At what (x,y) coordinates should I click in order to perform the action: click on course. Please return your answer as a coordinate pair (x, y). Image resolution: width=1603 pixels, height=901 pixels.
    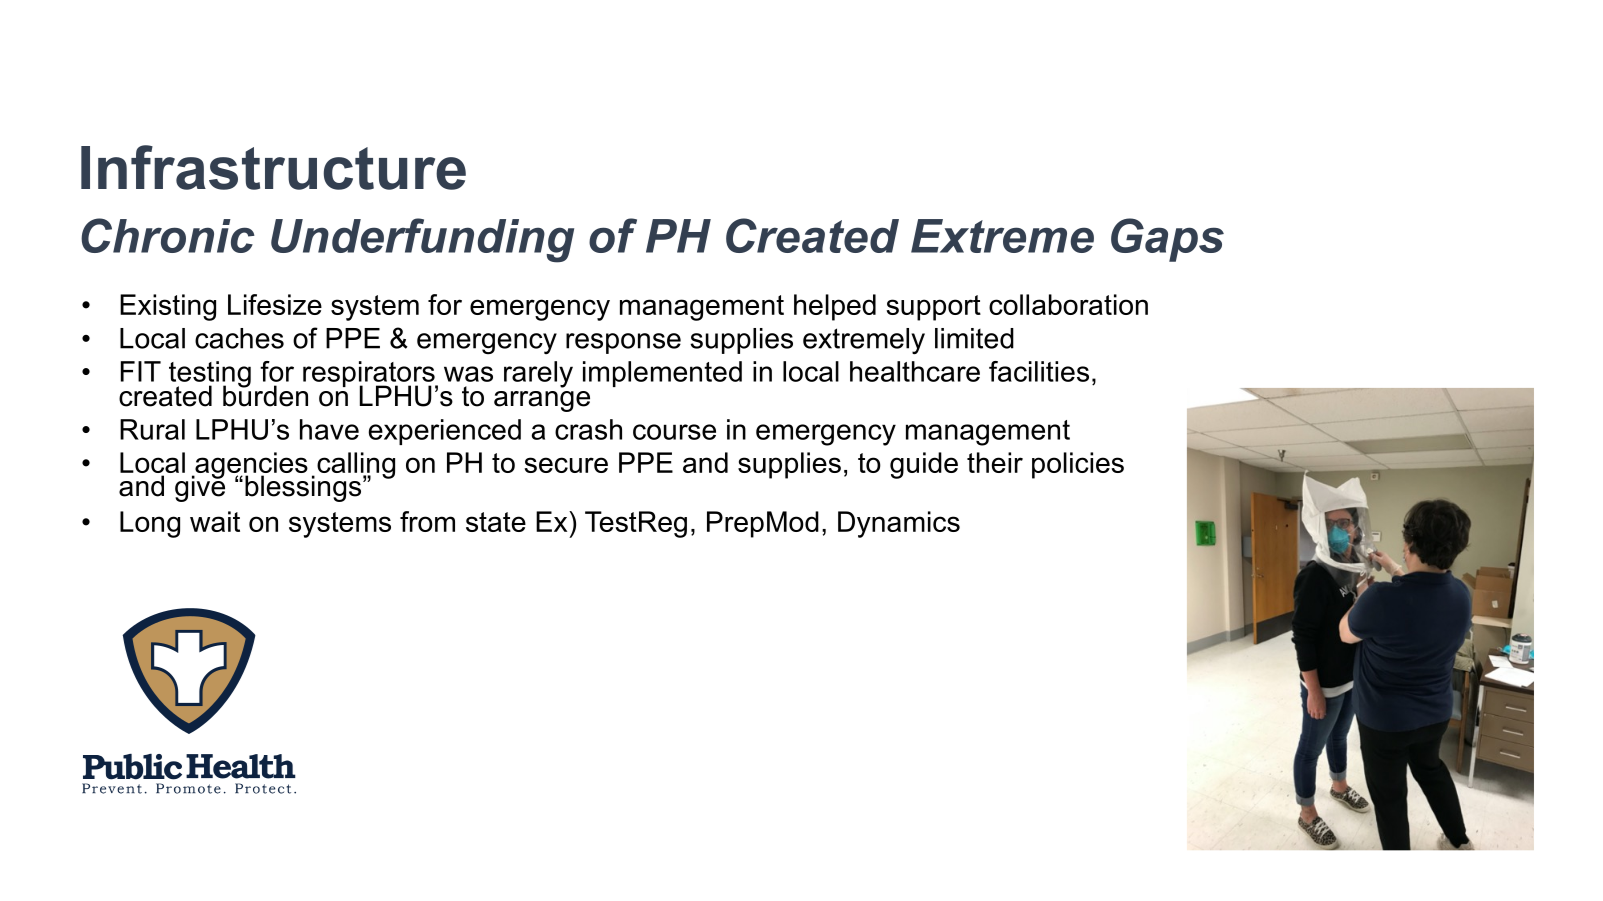
    Looking at the image, I should click on (674, 432).
